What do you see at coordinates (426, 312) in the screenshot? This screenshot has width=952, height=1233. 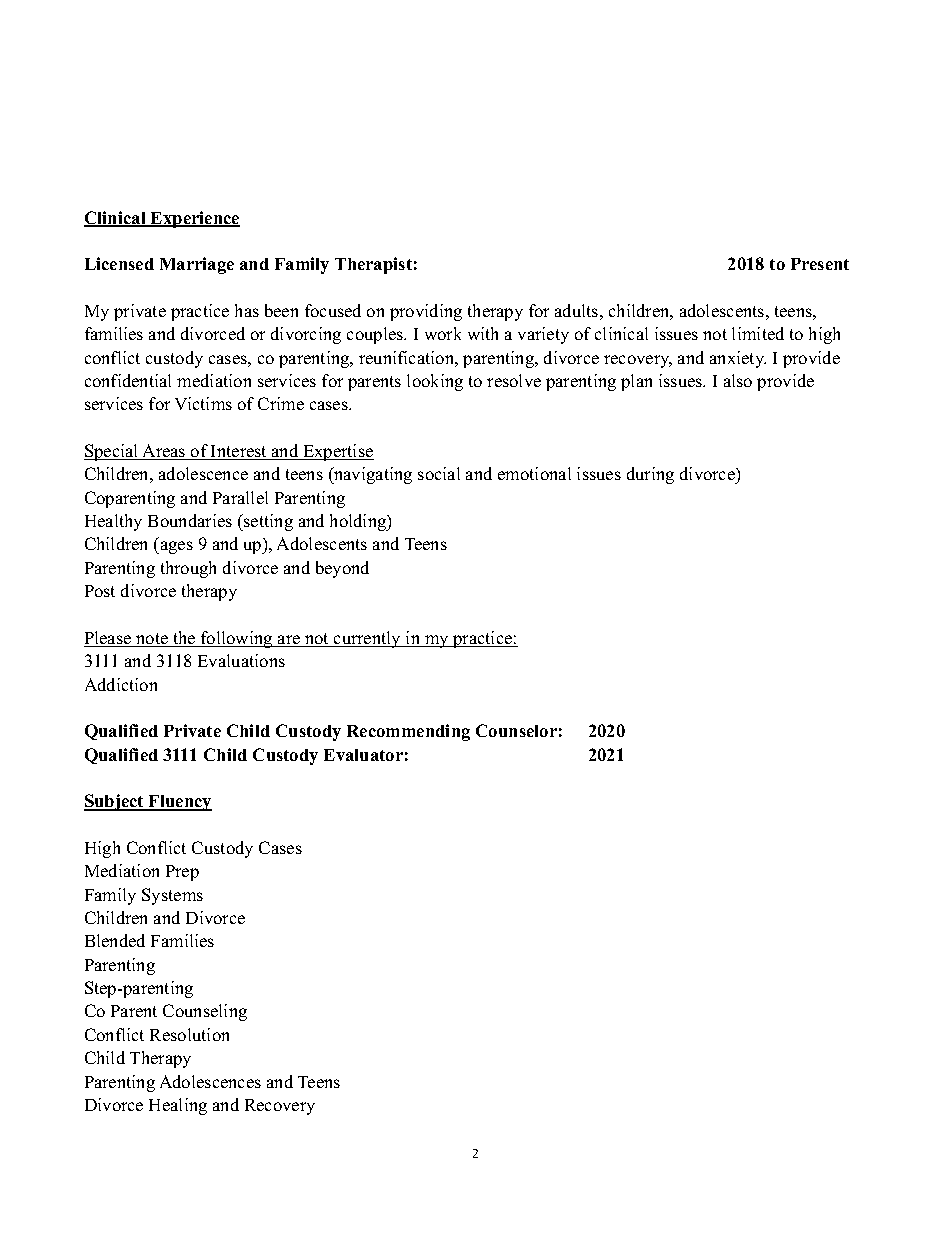 I see `providing` at bounding box center [426, 312].
